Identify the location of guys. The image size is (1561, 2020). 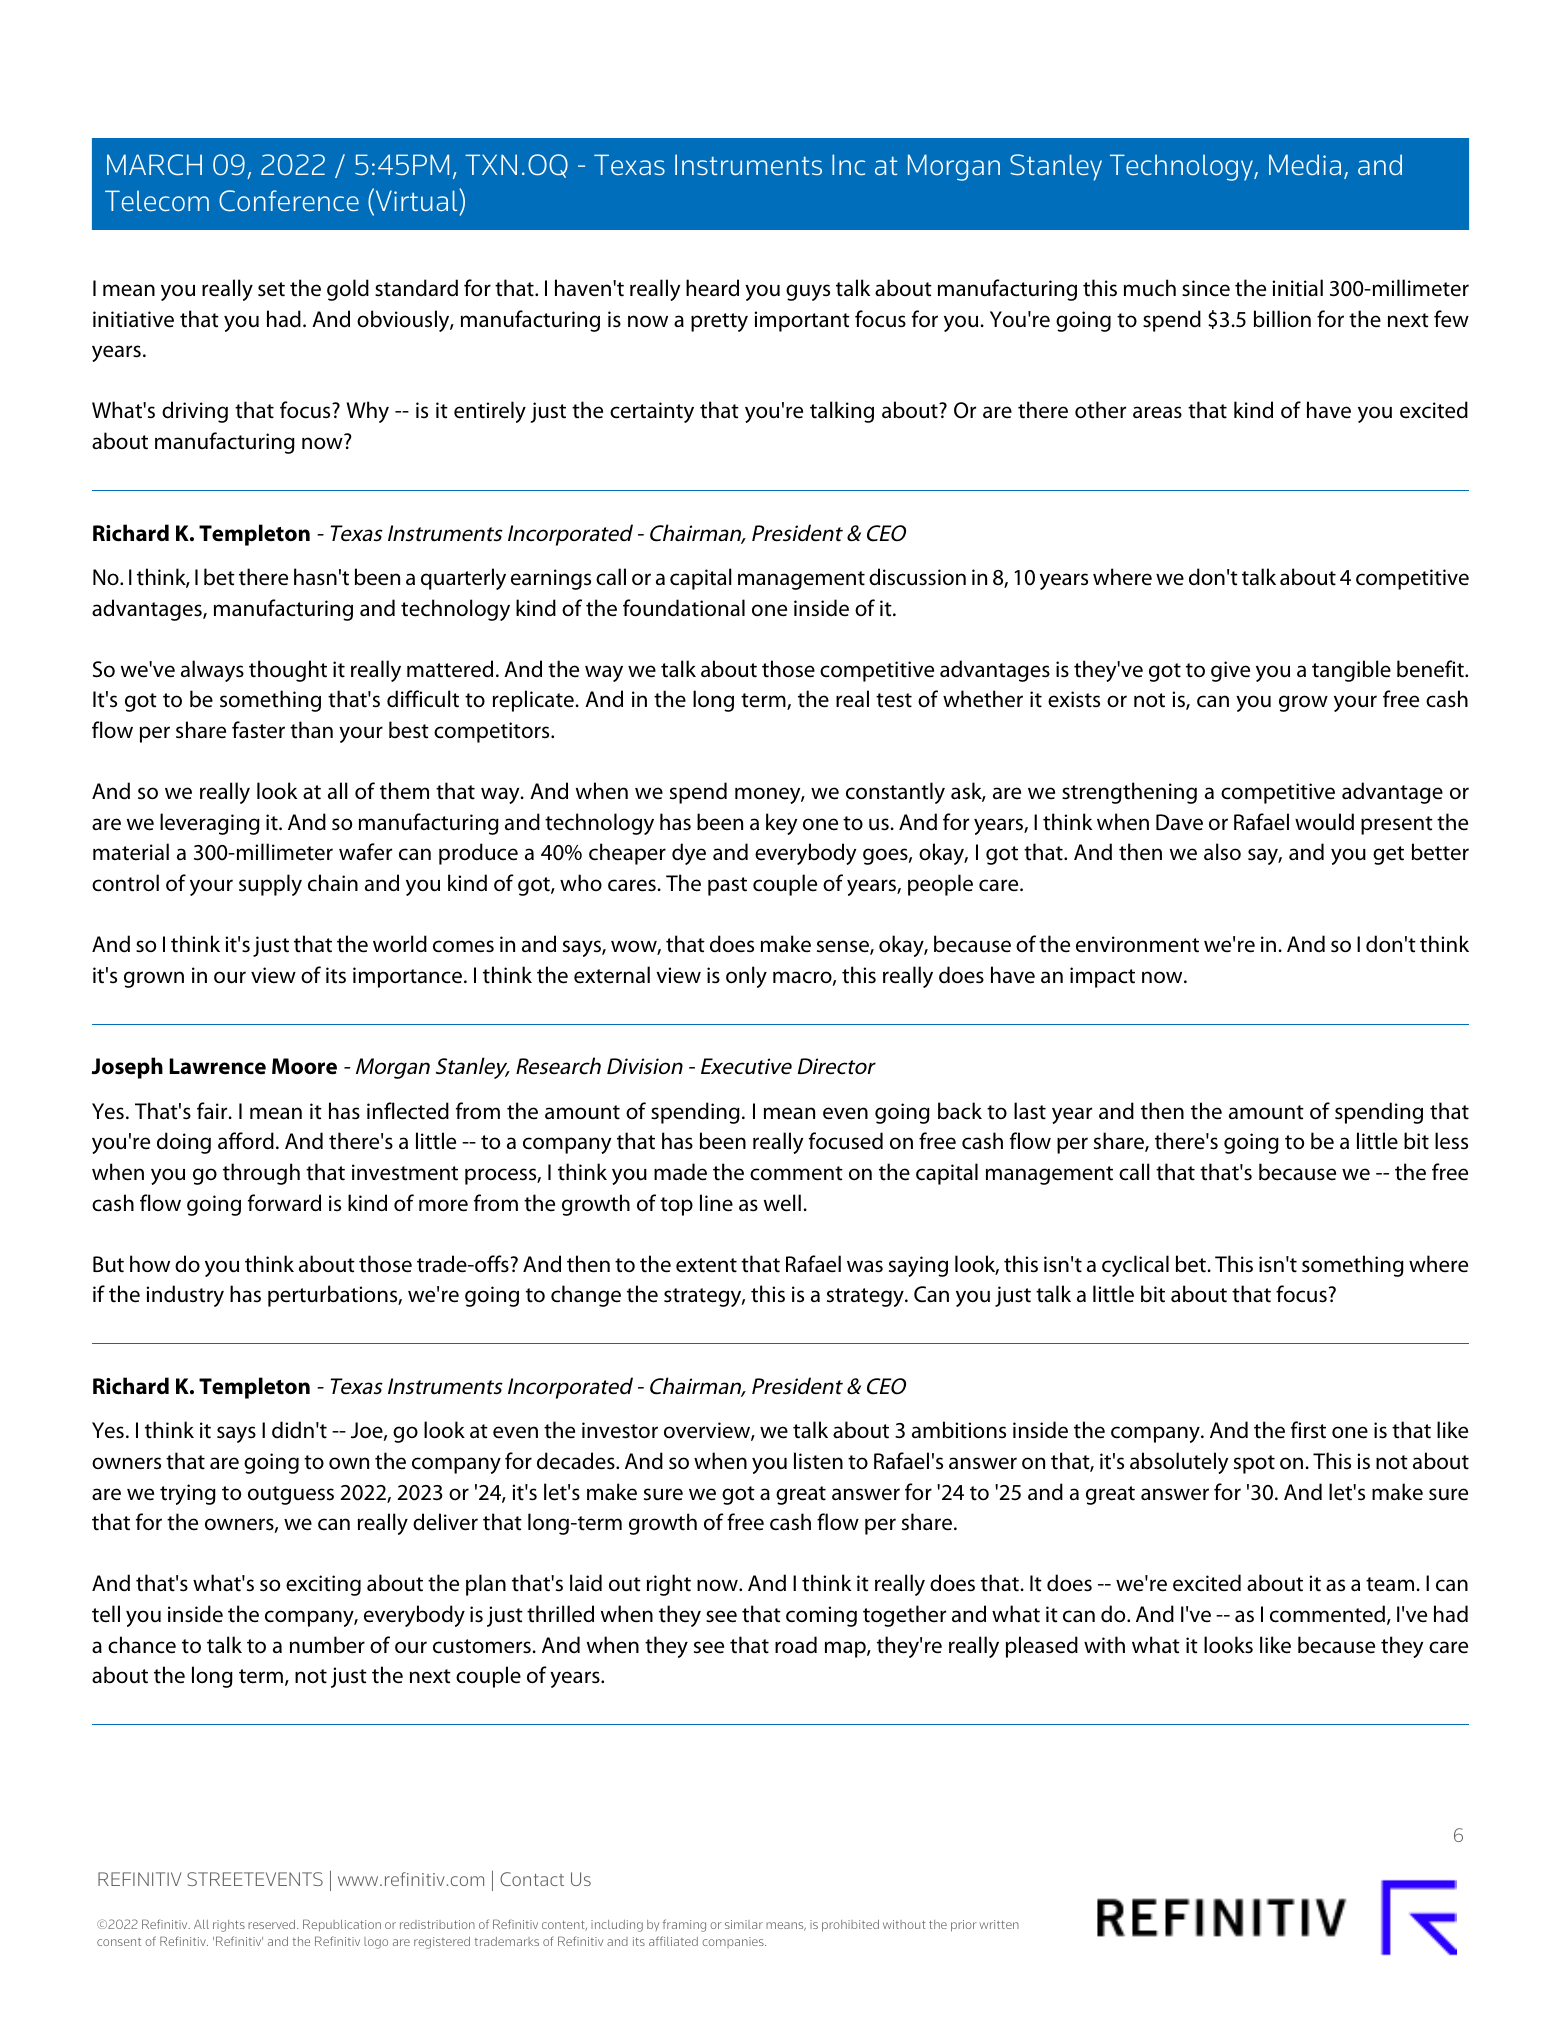
(808, 292).
